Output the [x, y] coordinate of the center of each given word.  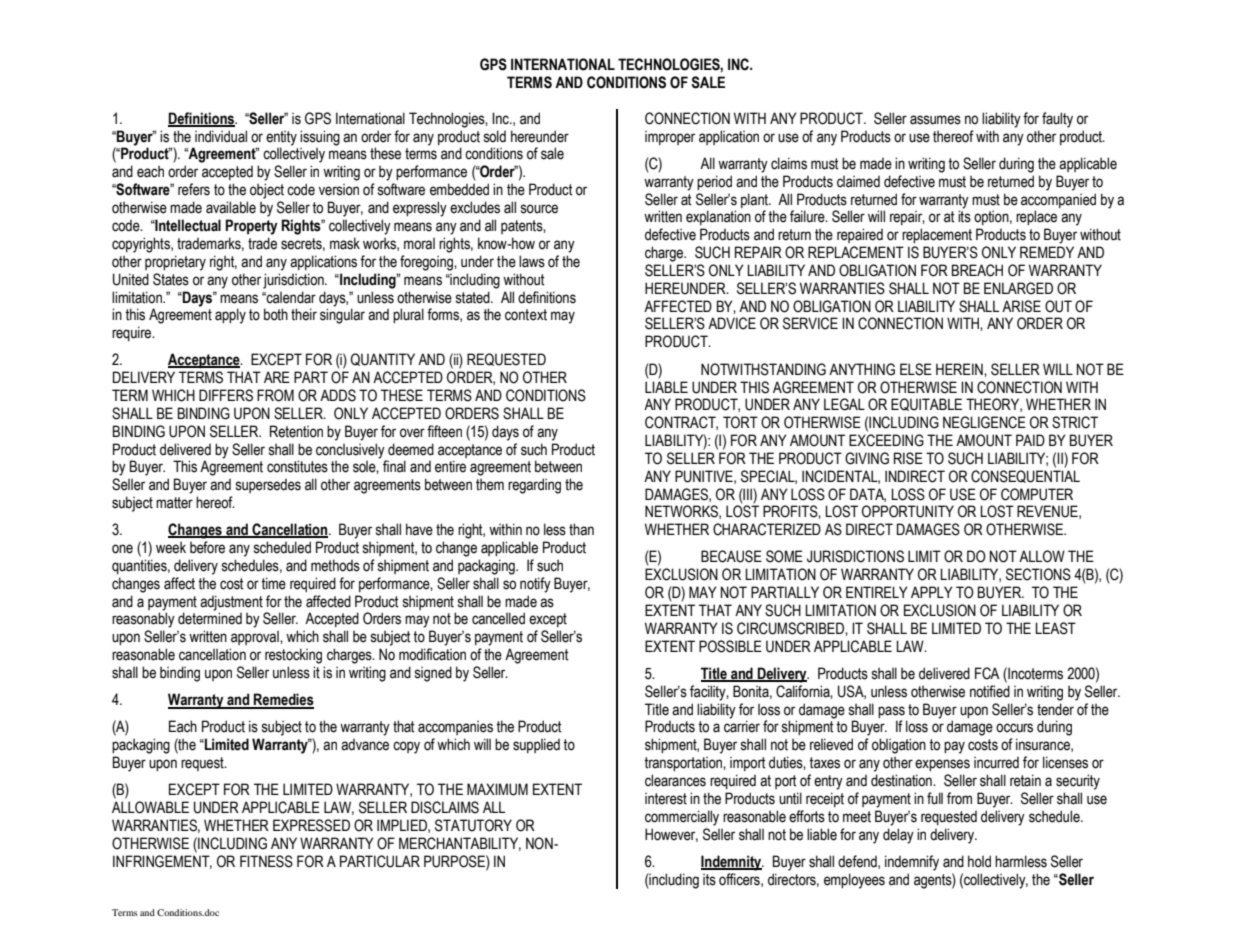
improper [670, 138]
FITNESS [266, 861]
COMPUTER [1037, 494]
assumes [935, 120]
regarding [534, 486]
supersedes [268, 486]
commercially [682, 818]
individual [221, 136]
